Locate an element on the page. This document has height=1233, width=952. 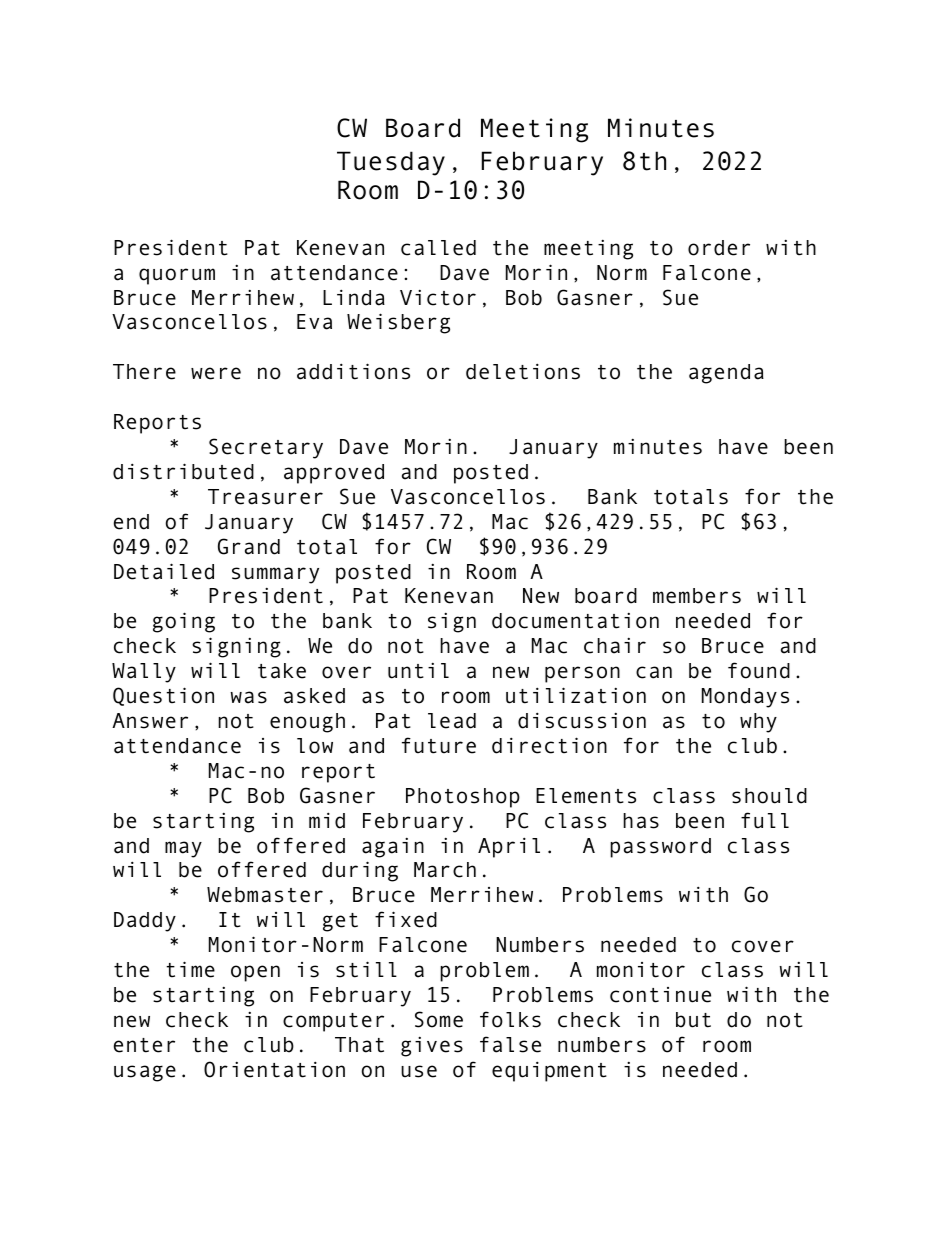
Tuesday is located at coordinates (391, 163).
